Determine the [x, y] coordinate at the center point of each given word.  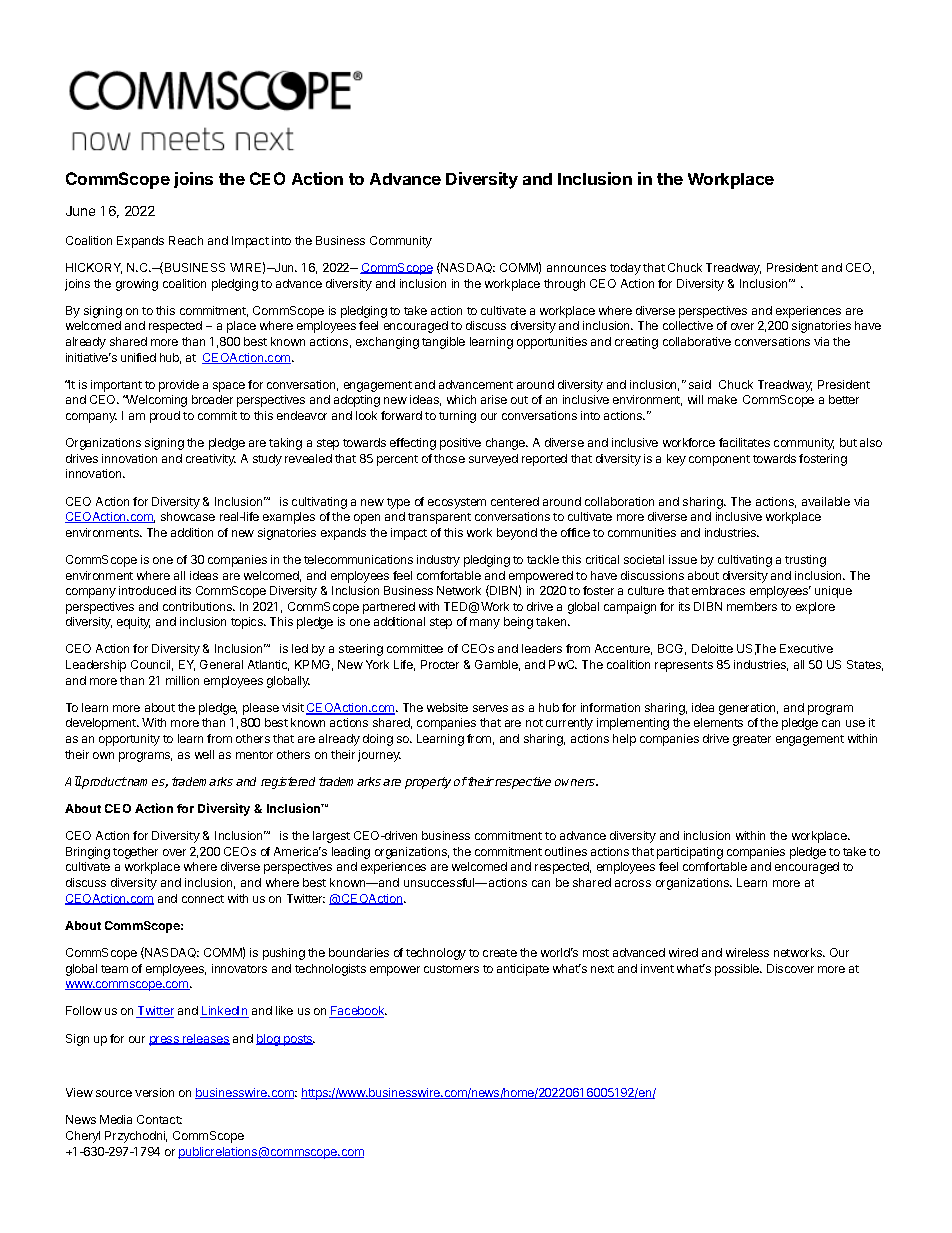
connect [203, 899]
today [625, 269]
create [500, 953]
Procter [440, 664]
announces [576, 268]
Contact [159, 1119]
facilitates [744, 442]
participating [690, 853]
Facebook [358, 1012]
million [182, 680]
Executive [806, 648]
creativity [211, 460]
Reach [186, 240]
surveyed [493, 460]
